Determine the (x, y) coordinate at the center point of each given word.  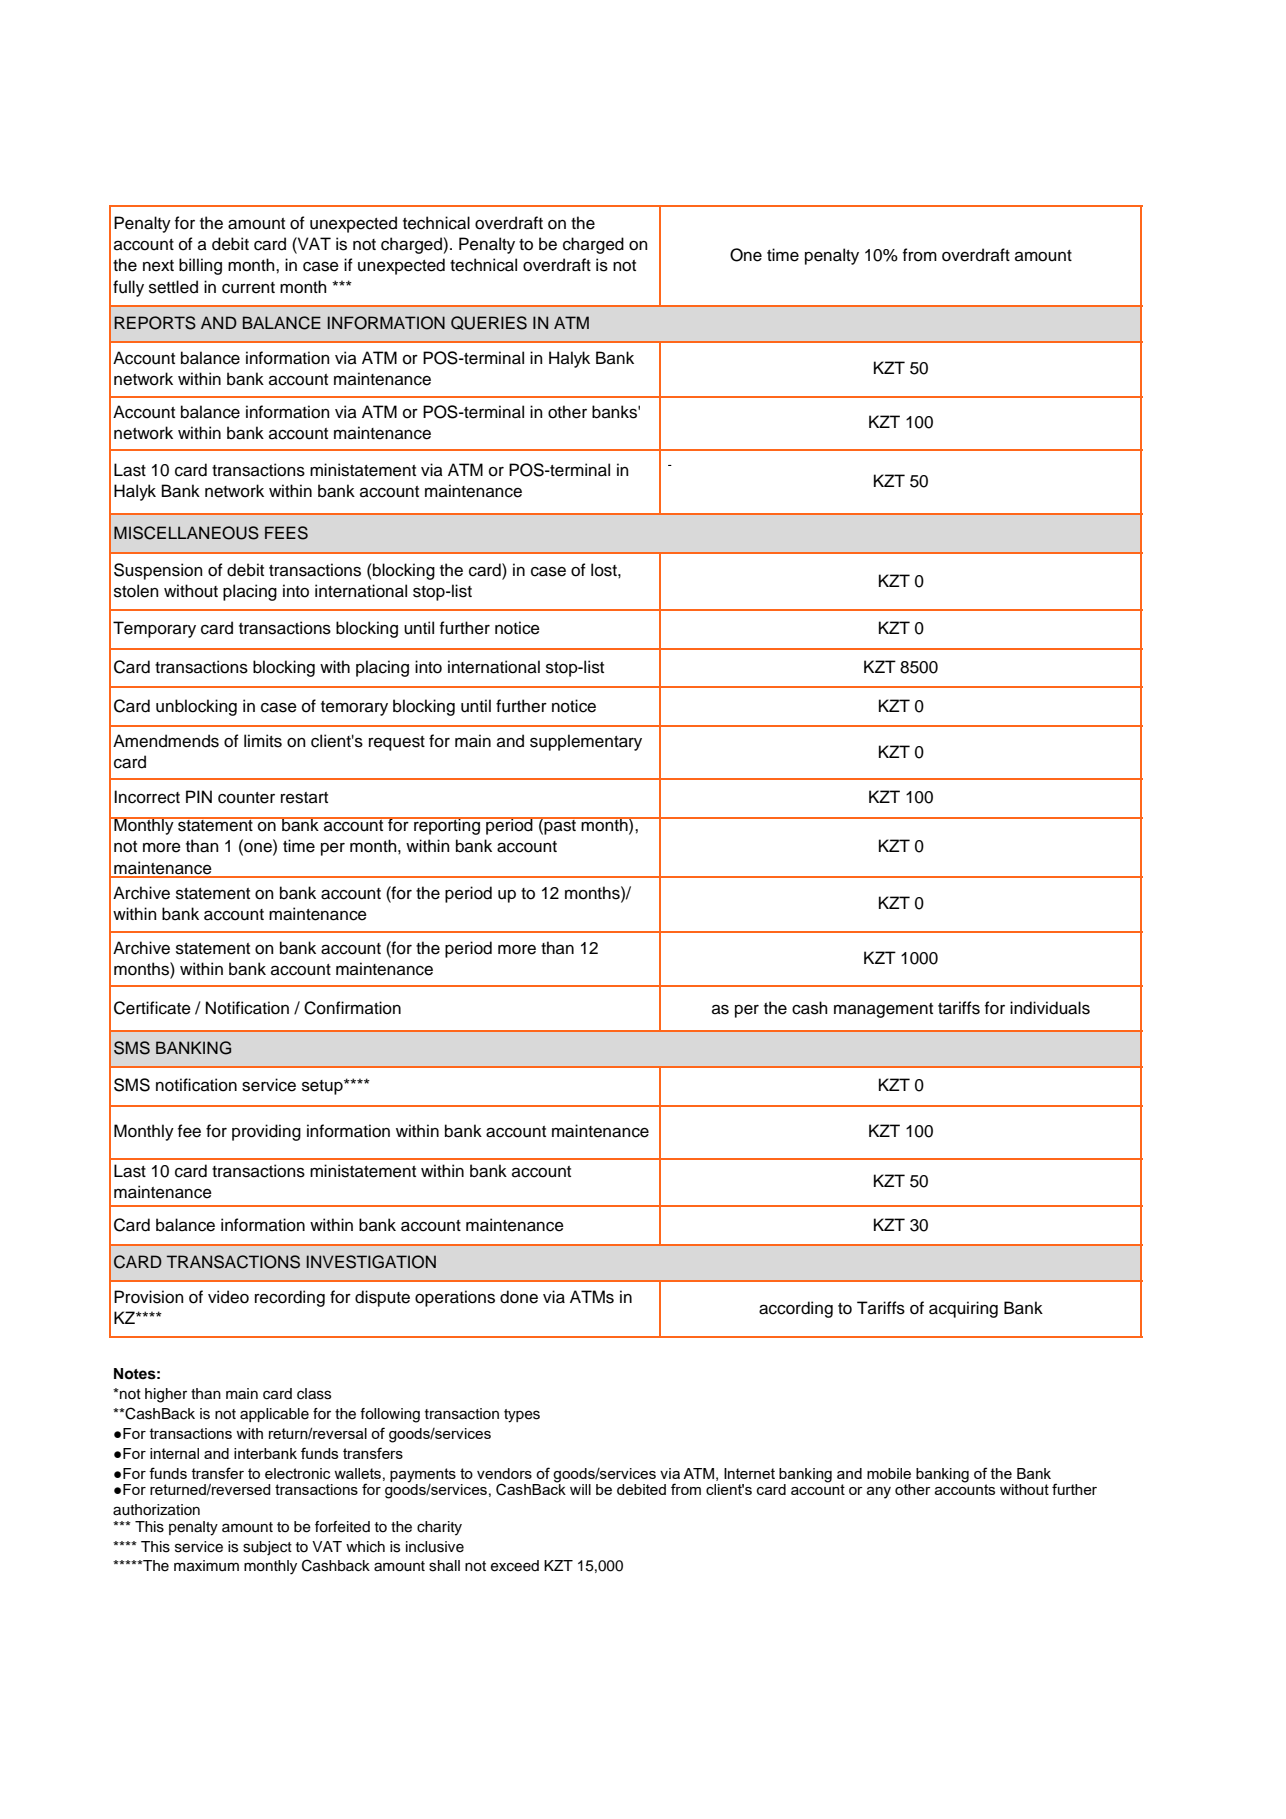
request (397, 743)
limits (263, 741)
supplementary (586, 742)
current (248, 288)
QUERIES (489, 323)
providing (266, 1132)
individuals (1050, 1008)
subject (267, 1548)
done (519, 1297)
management (883, 1010)
